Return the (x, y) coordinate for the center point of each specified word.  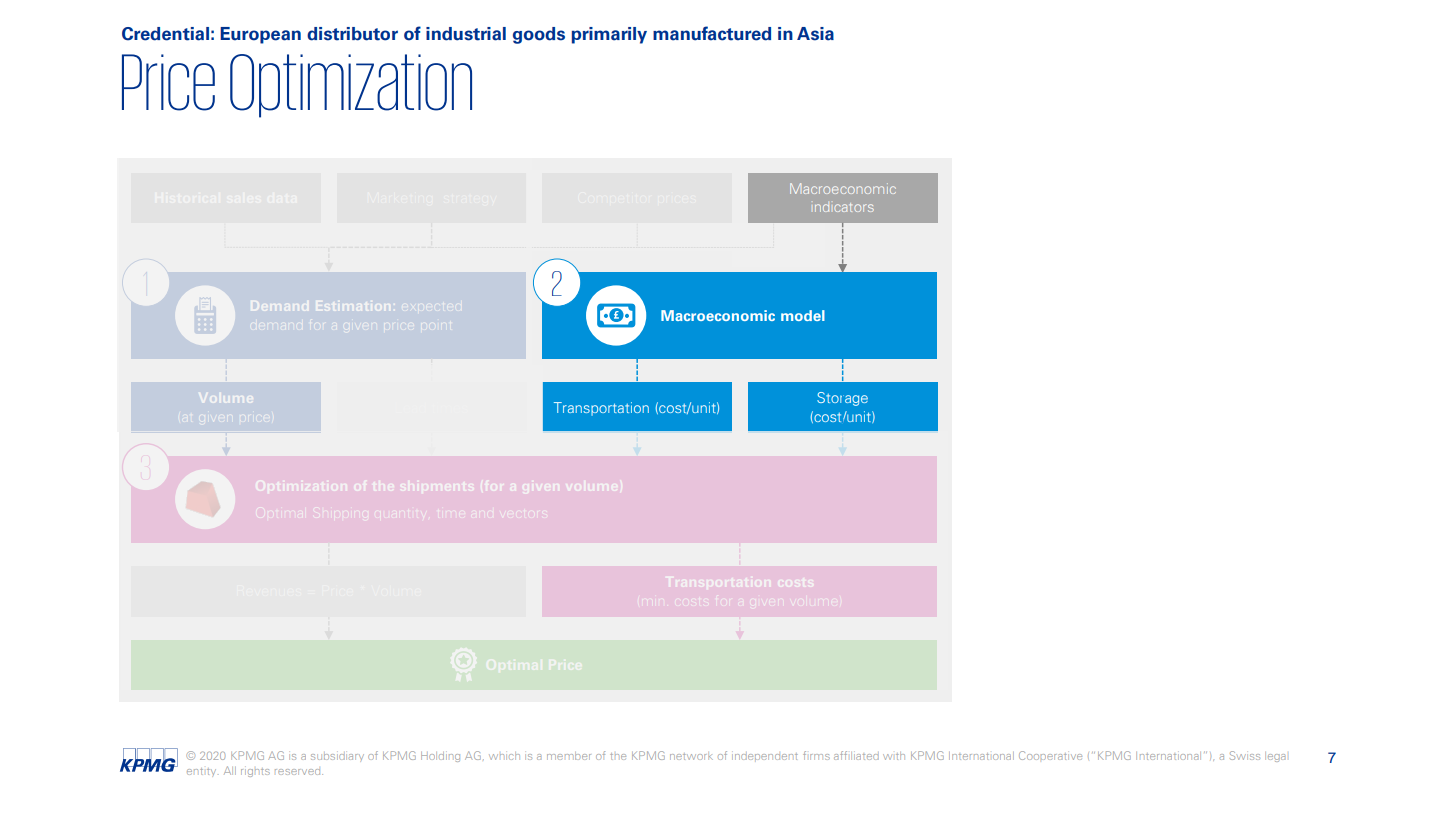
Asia (815, 34)
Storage (842, 399)
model (803, 315)
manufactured (712, 33)
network (691, 756)
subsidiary (337, 758)
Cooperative (1050, 755)
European (260, 35)
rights (255, 772)
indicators (844, 207)
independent (765, 756)
